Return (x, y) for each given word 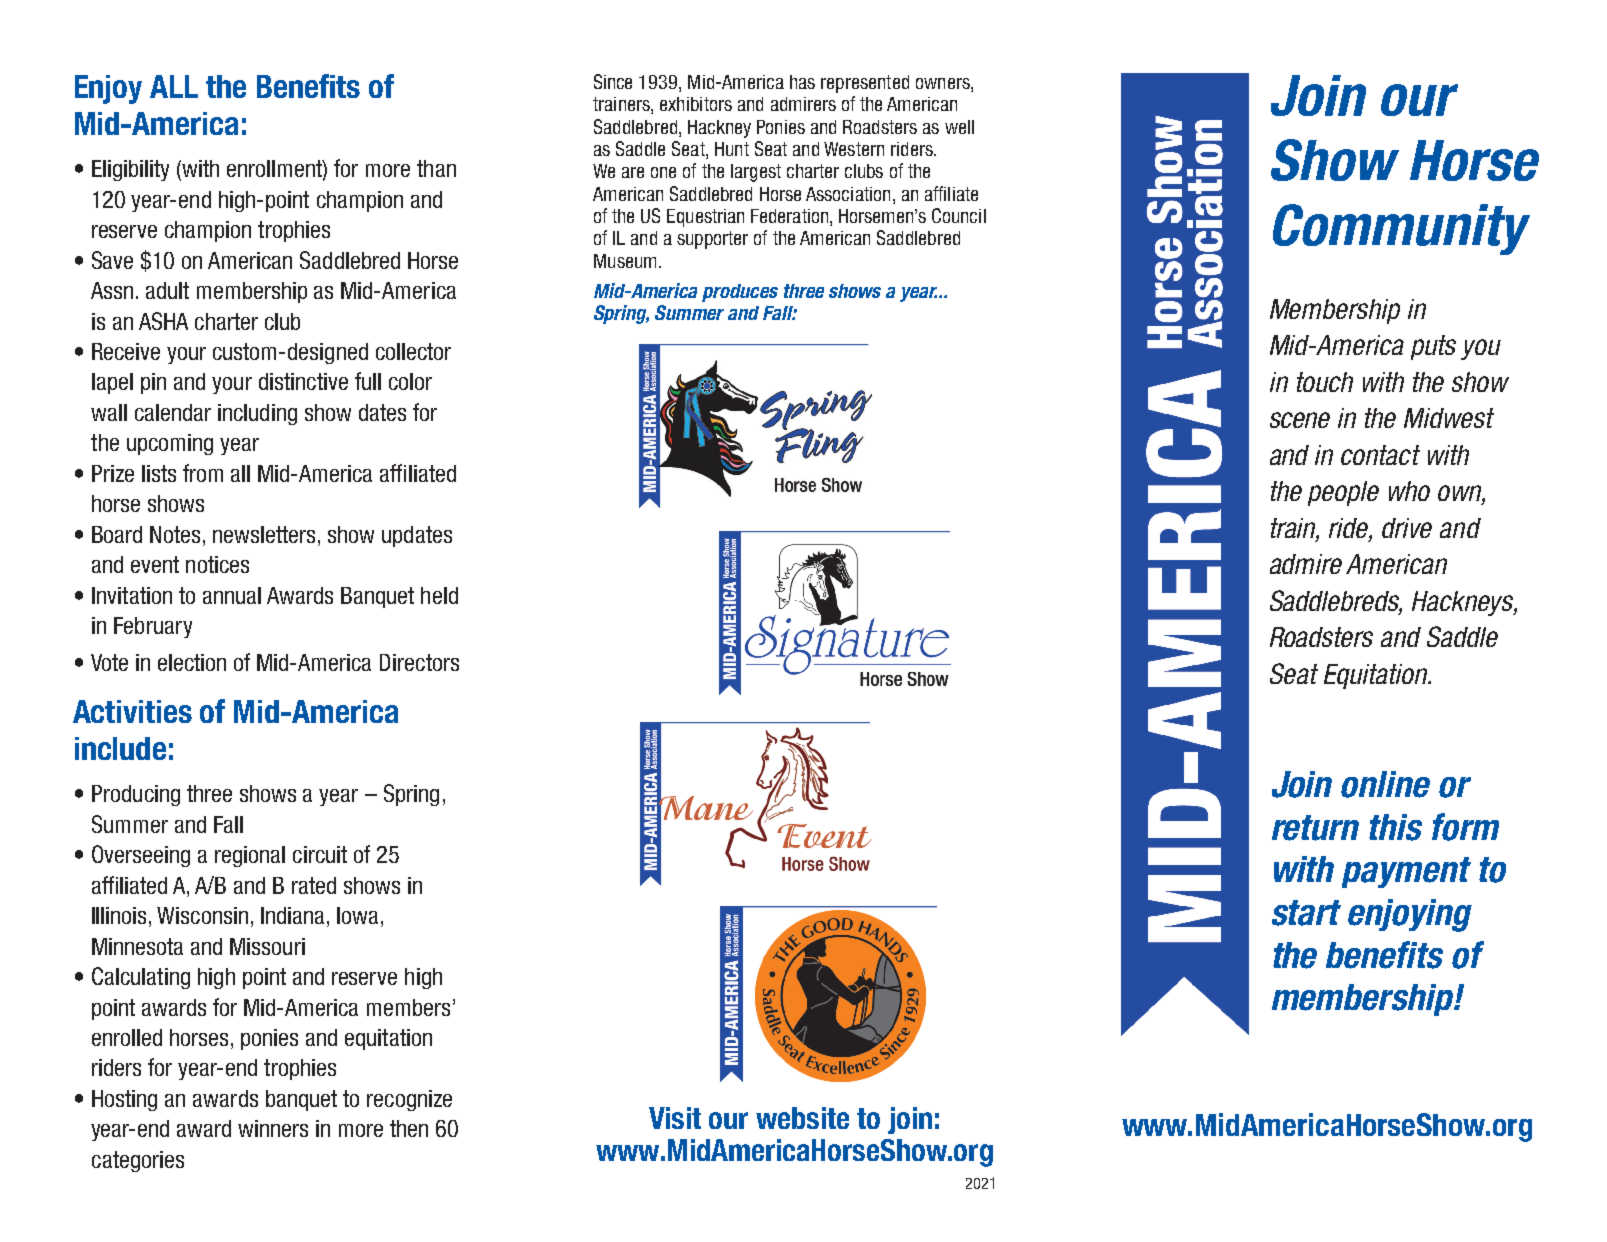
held (439, 595)
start (1306, 913)
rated (314, 885)
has (802, 82)
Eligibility (130, 170)
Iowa (357, 915)
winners (273, 1128)
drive (1407, 528)
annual (232, 595)
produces (740, 293)
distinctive (303, 381)
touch (1325, 382)
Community (1401, 229)
